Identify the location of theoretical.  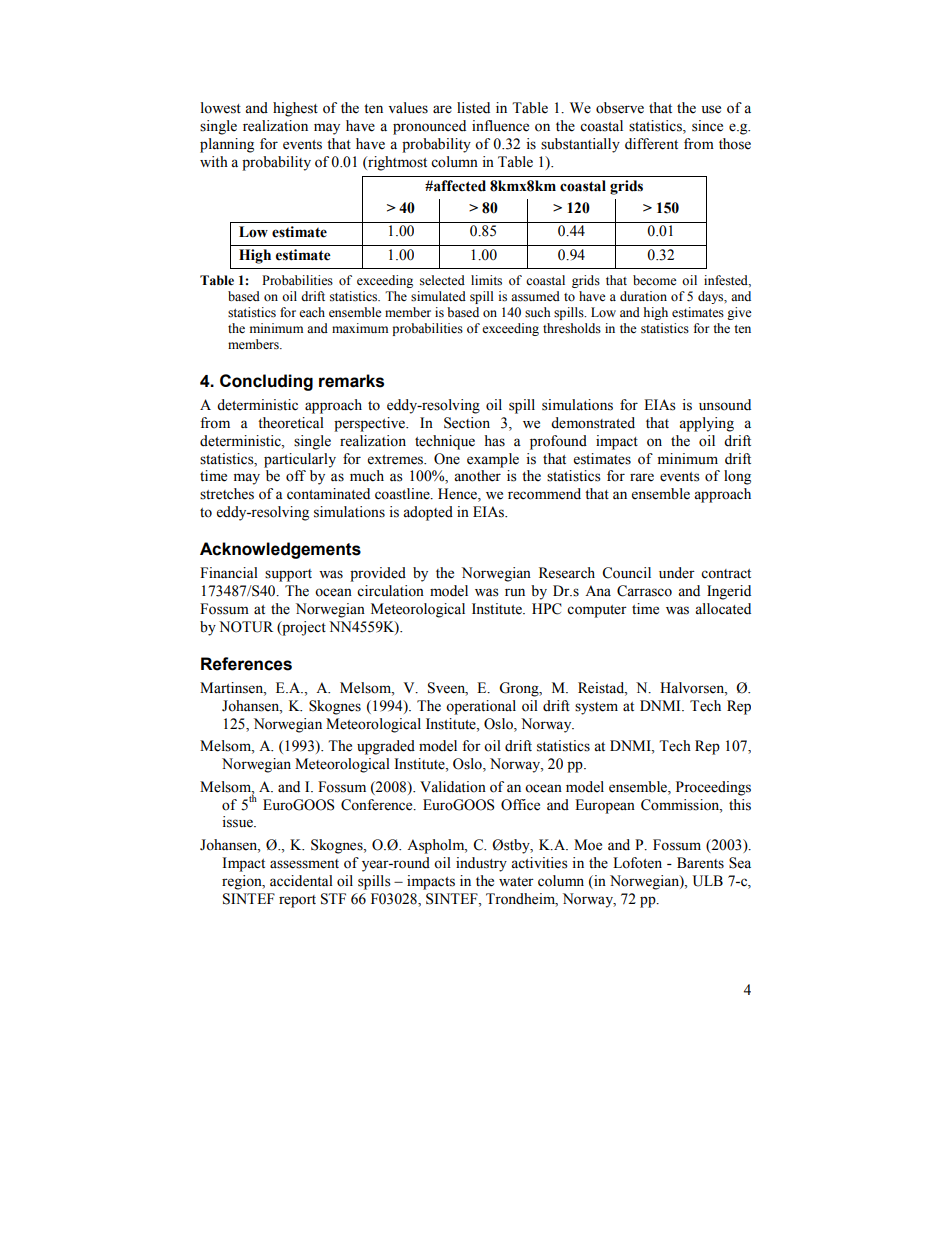
(291, 423).
